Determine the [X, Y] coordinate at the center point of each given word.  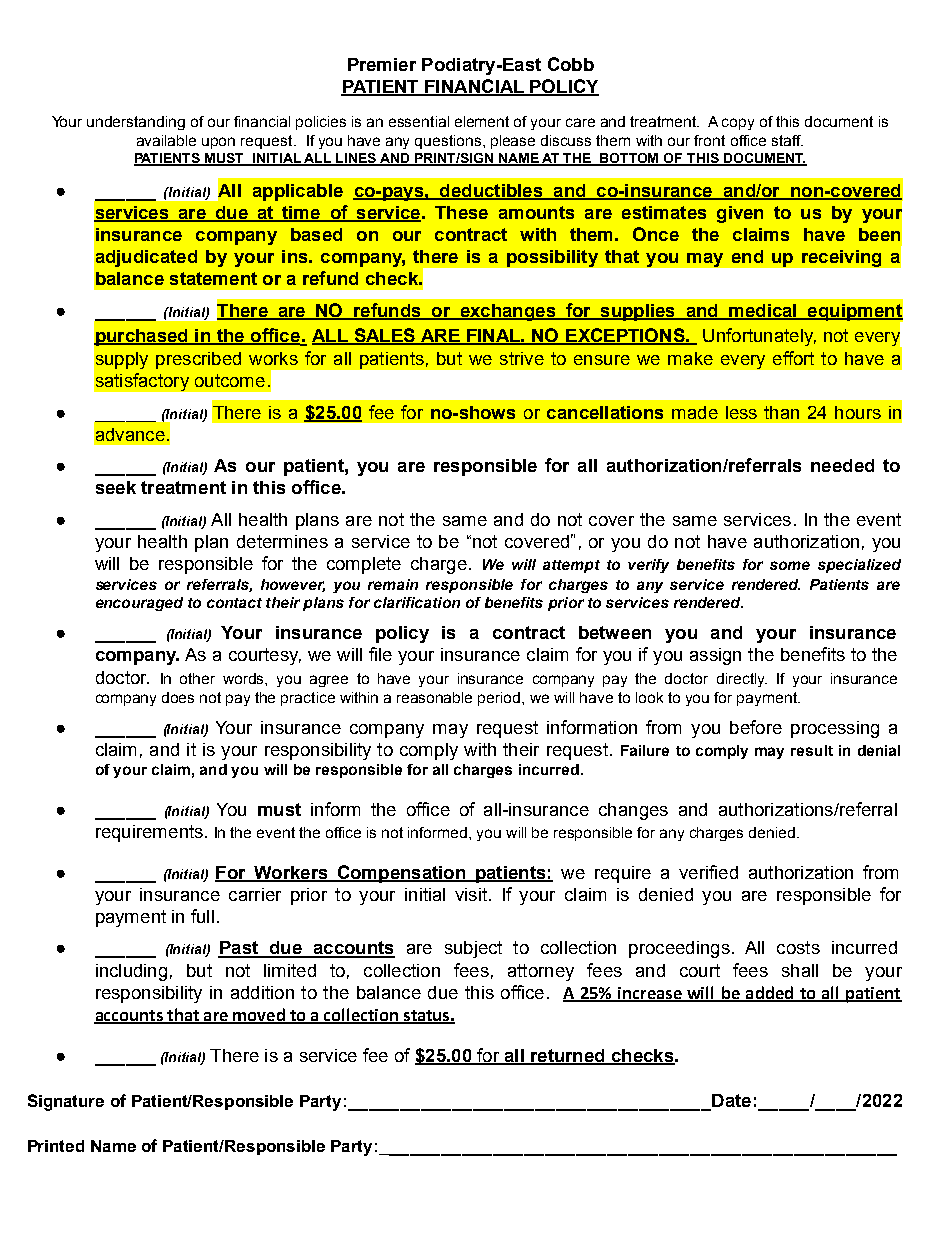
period [500, 699]
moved [259, 1016]
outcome [230, 380]
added [769, 993]
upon [218, 143]
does [178, 697]
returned [568, 1057]
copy [738, 124]
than [781, 412]
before [756, 727]
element [482, 121]
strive [522, 358]
